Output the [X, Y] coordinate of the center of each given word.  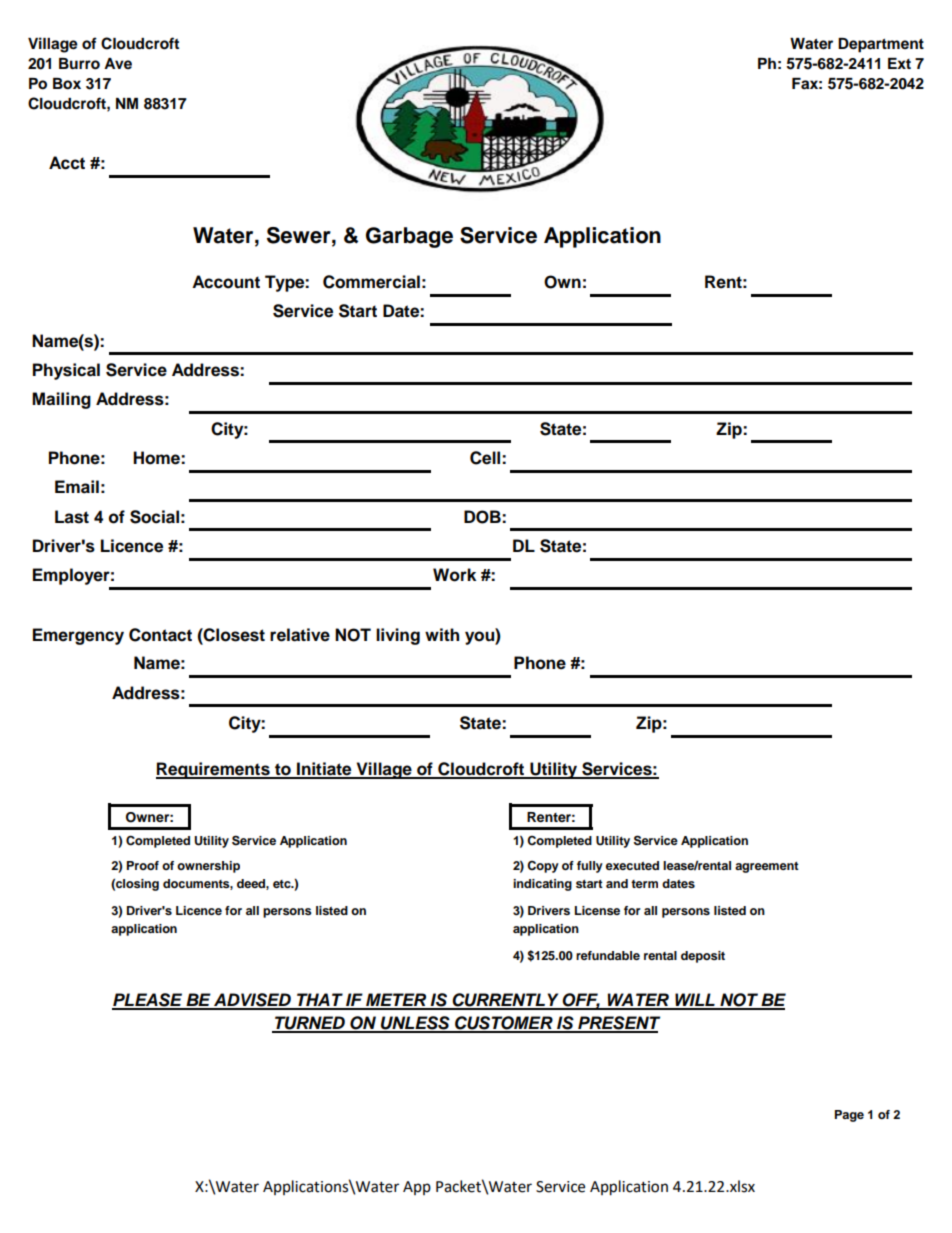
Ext [899, 63]
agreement [767, 867]
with [442, 634]
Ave [118, 63]
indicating [542, 885]
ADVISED [252, 1001]
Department [881, 45]
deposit [703, 957]
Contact [160, 635]
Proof [143, 865]
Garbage [409, 237]
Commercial [371, 282]
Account [226, 282]
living [398, 636]
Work [454, 575]
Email [77, 487]
